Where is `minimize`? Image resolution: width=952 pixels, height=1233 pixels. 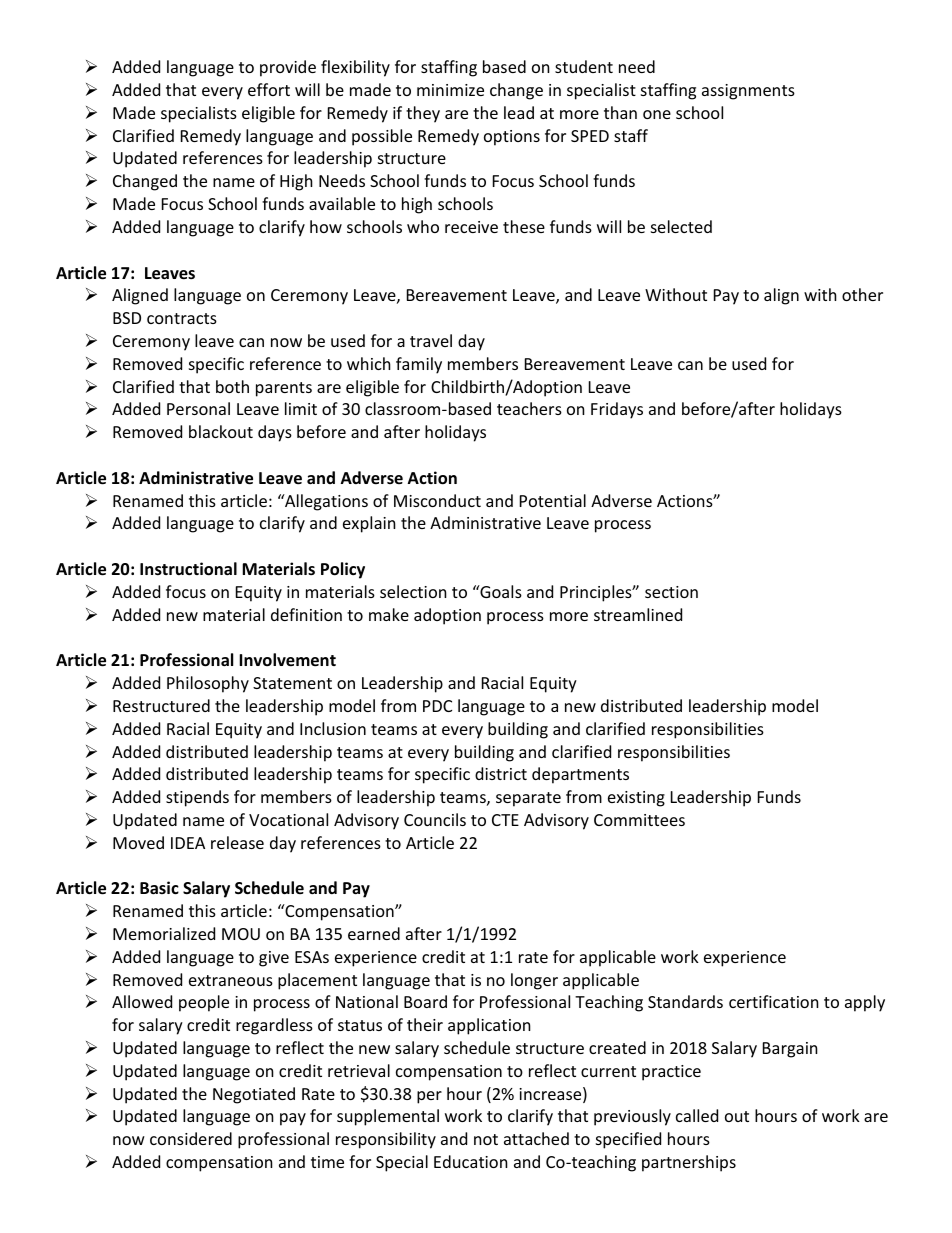 minimize is located at coordinates (450, 90).
